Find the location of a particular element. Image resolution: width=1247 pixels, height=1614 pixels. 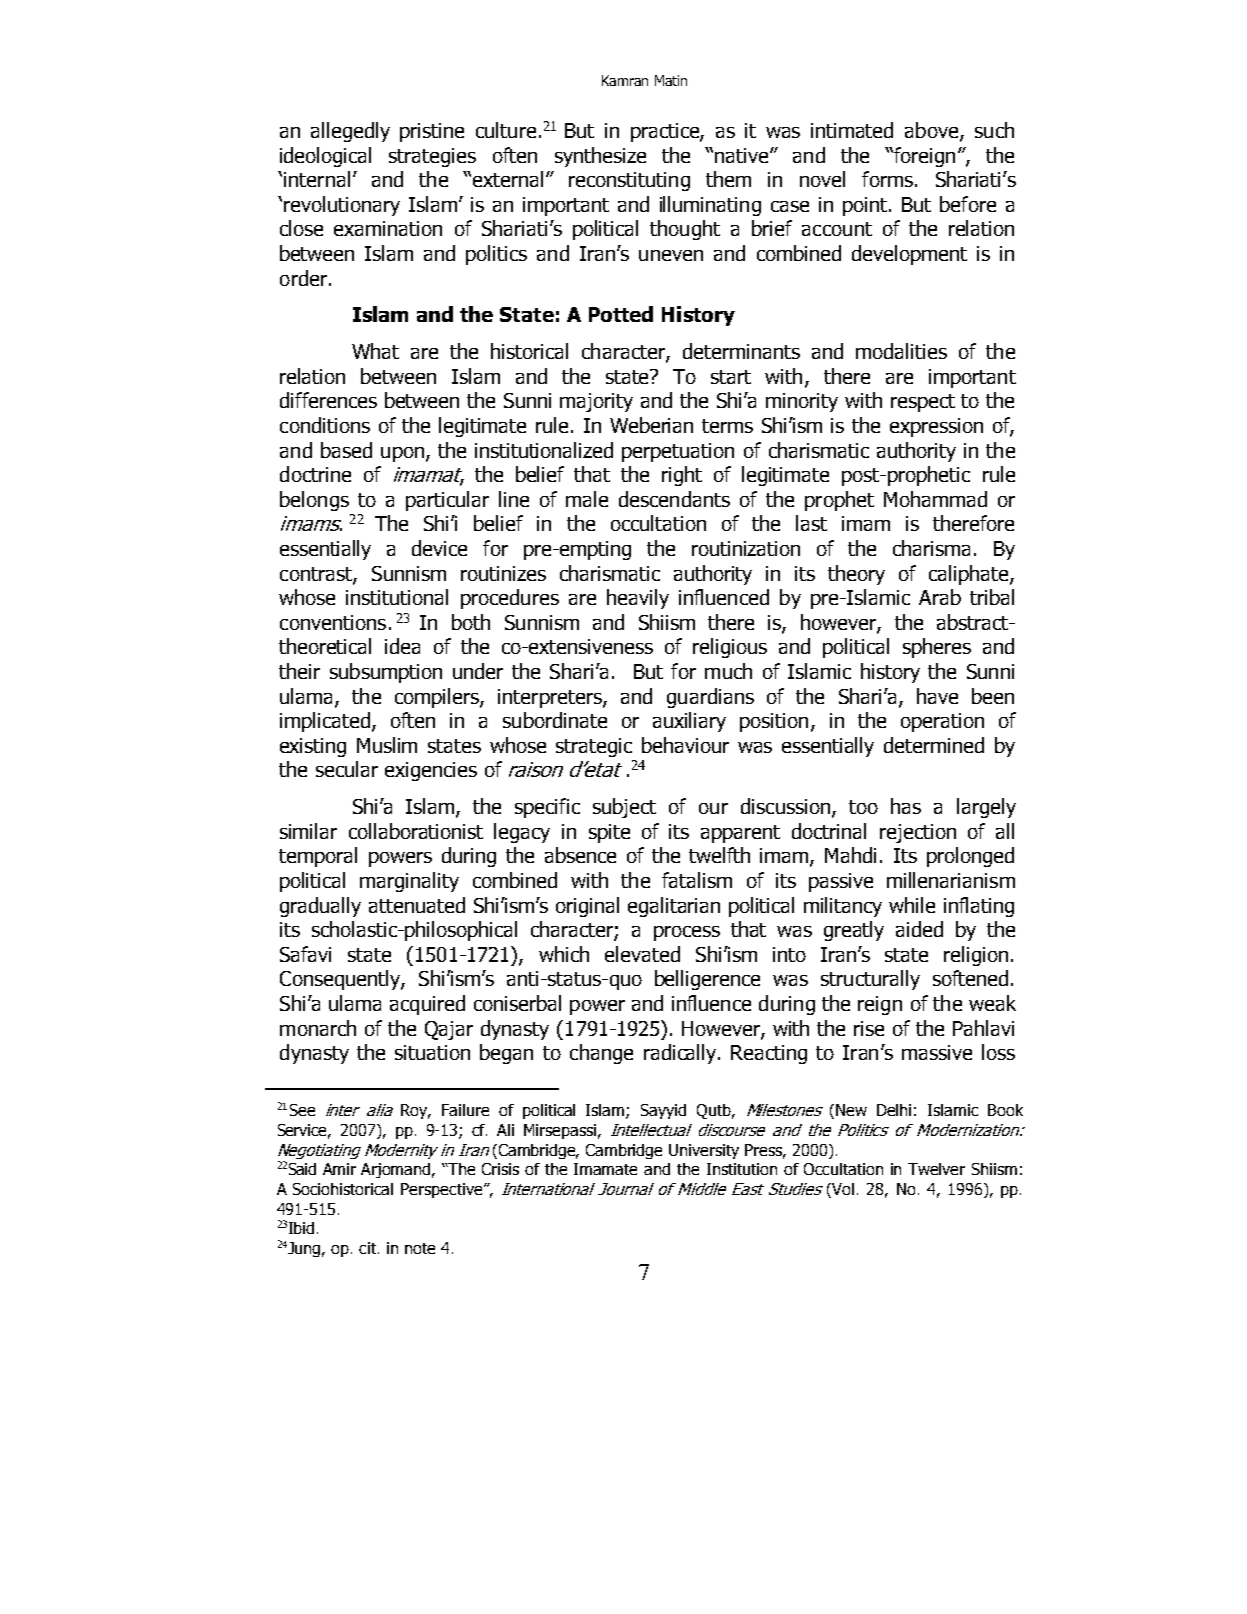

cit is located at coordinates (369, 1248).
